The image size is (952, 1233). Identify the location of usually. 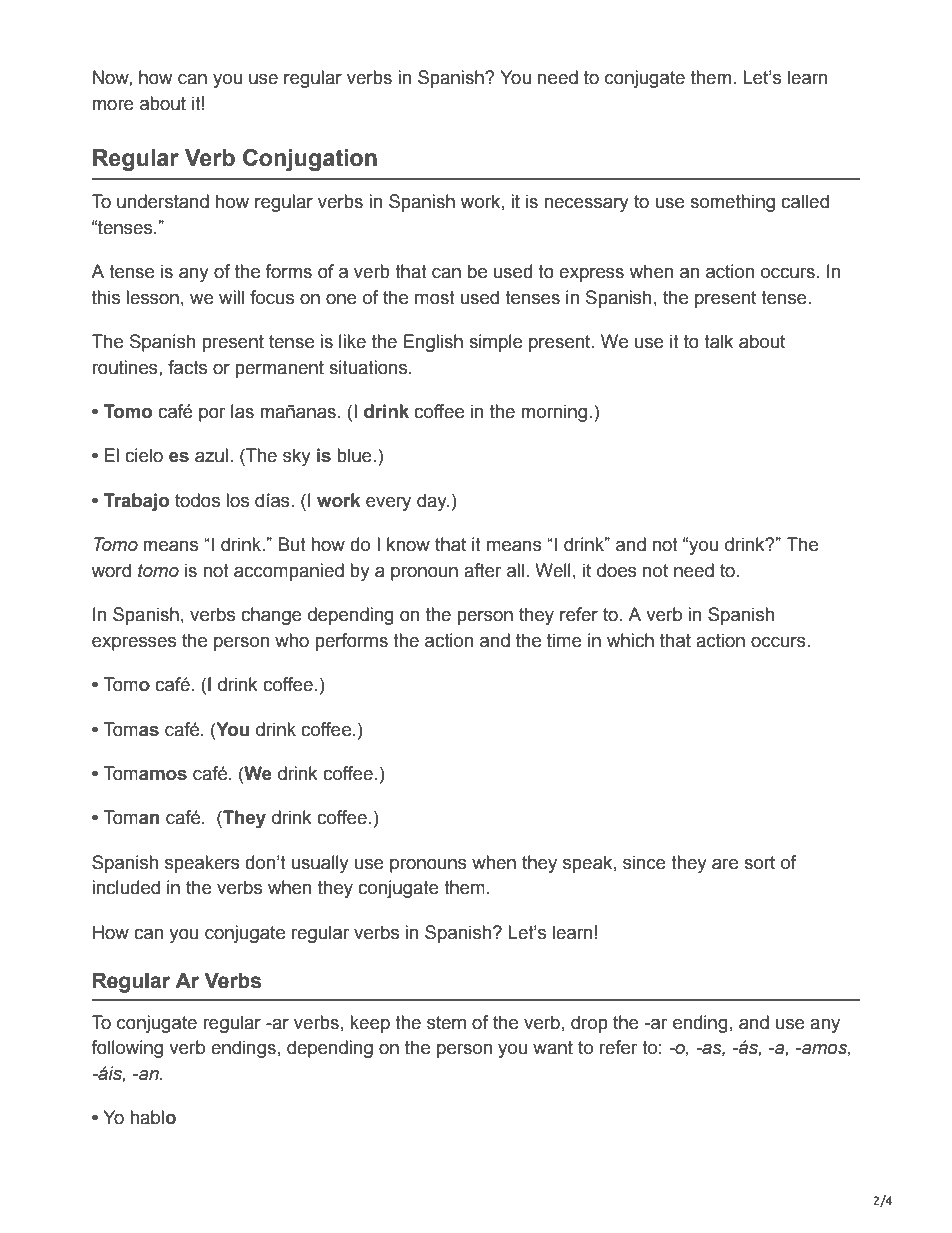
(320, 864).
